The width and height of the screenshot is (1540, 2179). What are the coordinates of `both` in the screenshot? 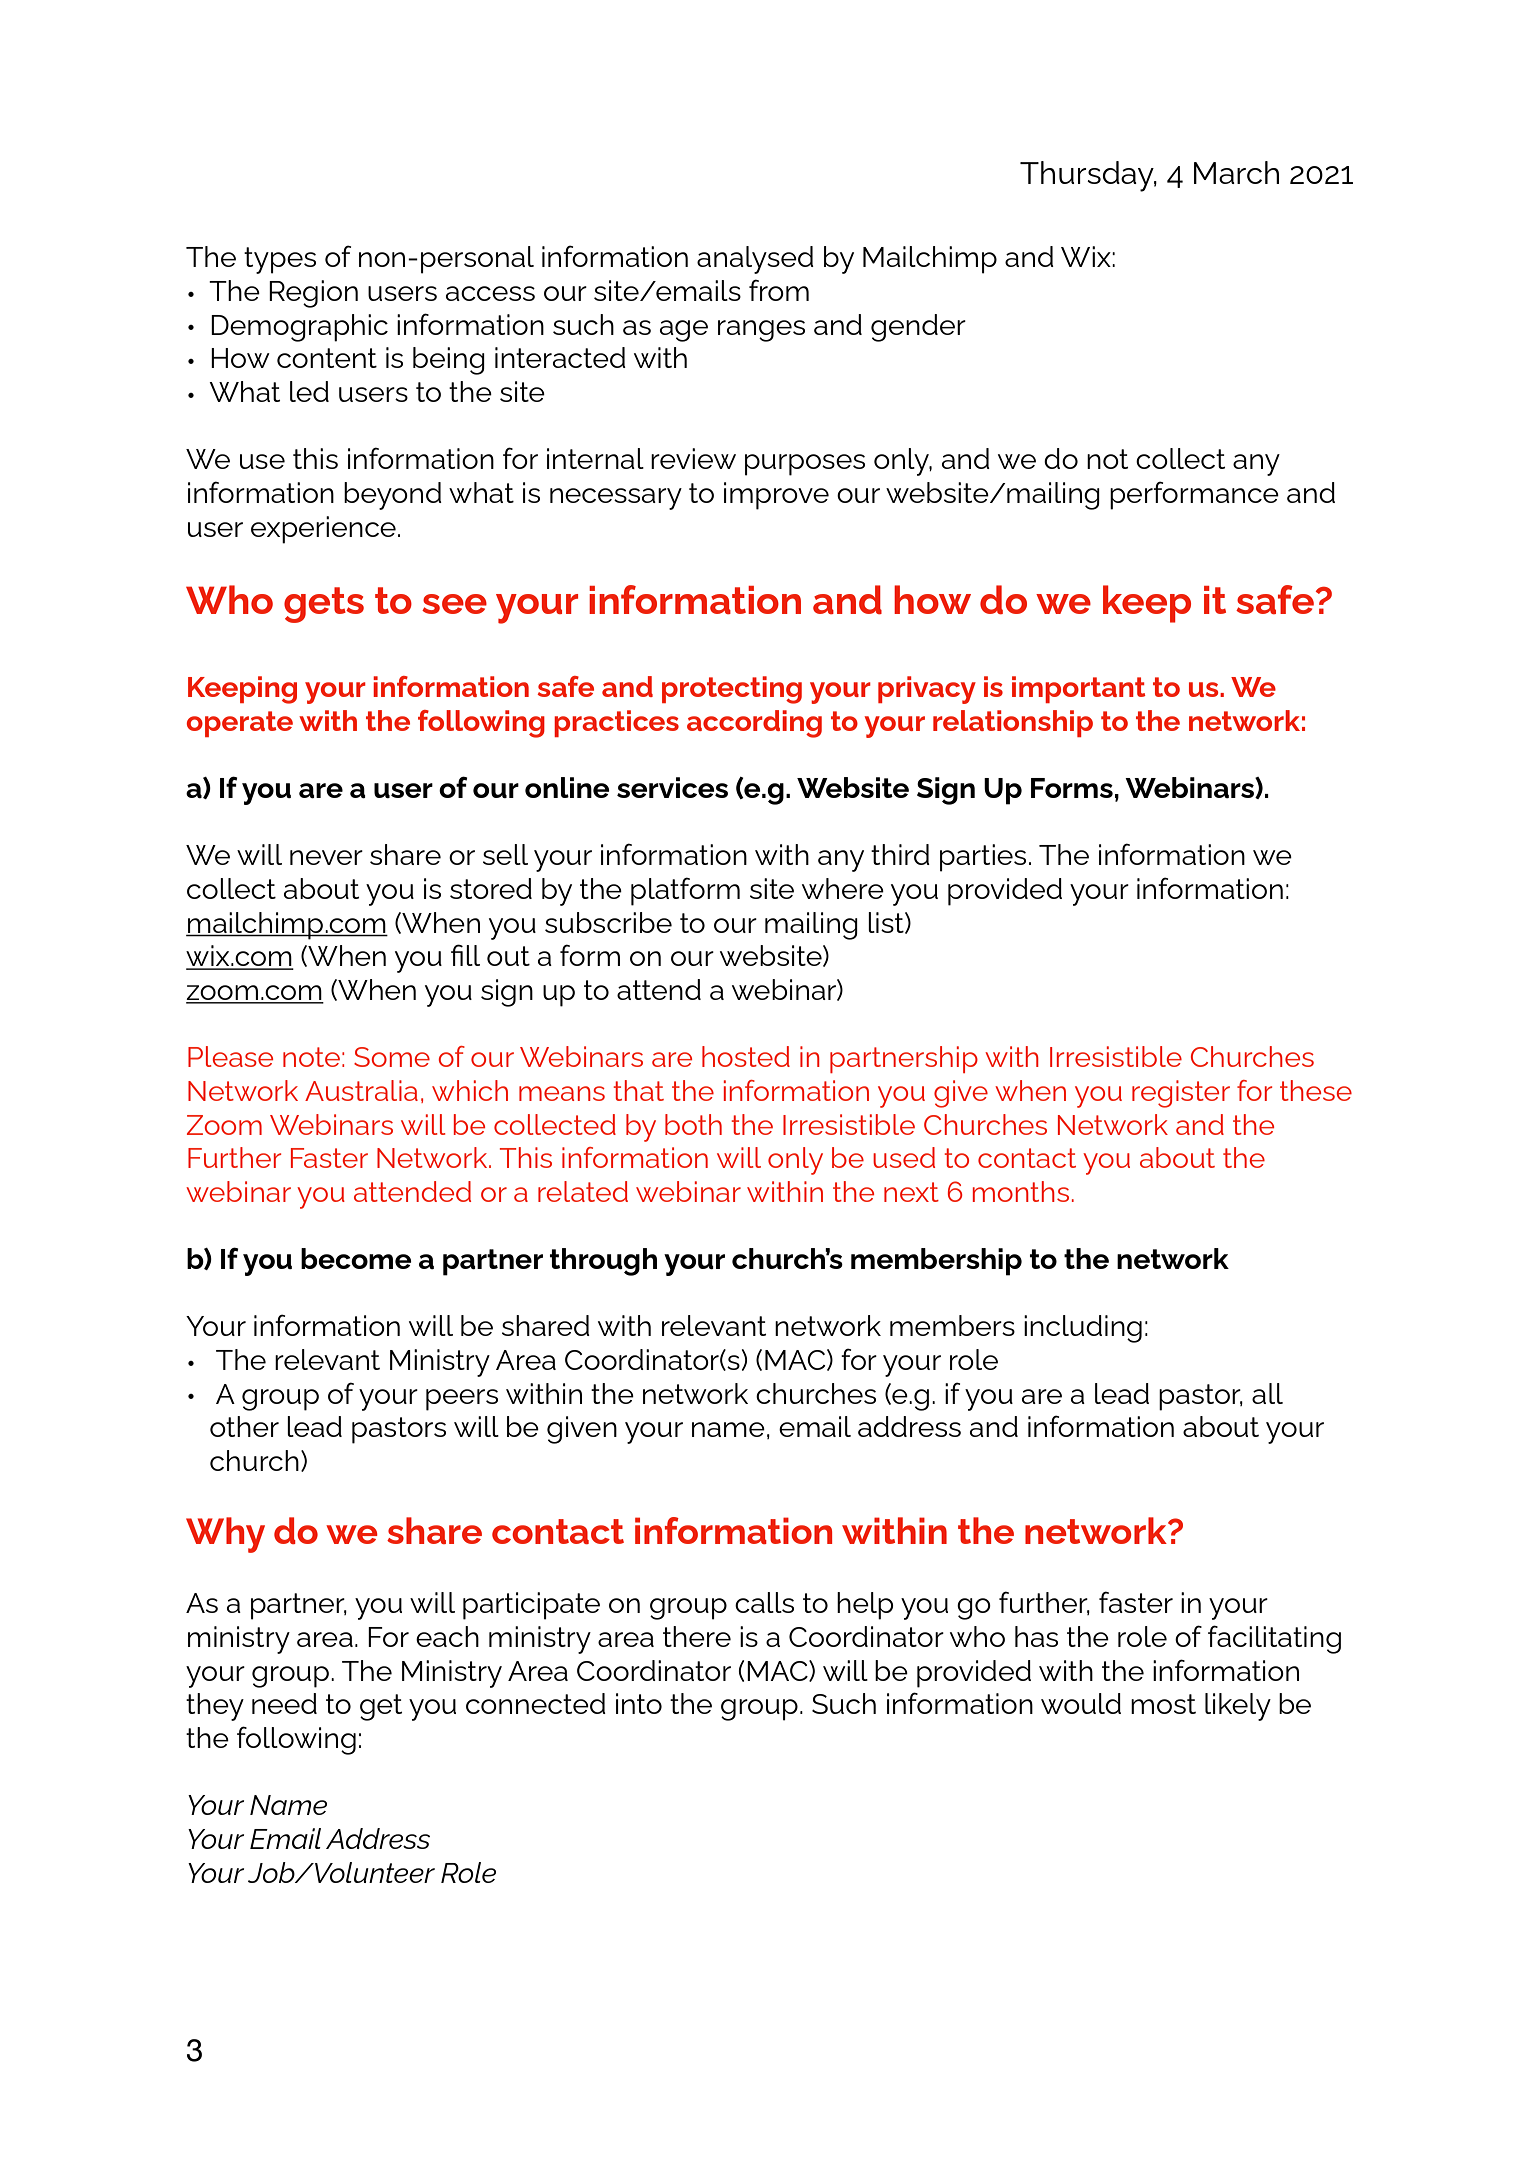 It's located at (693, 1124).
